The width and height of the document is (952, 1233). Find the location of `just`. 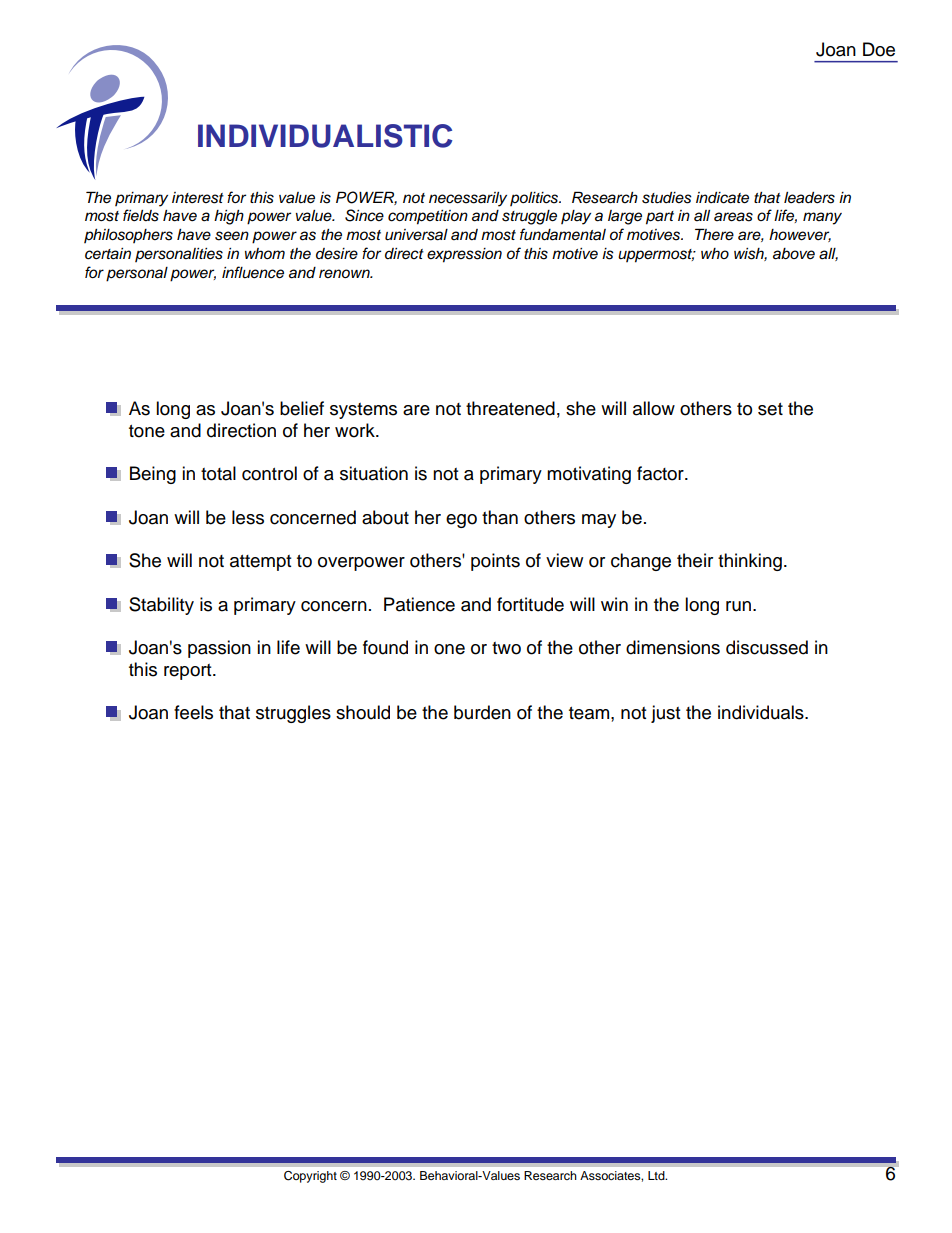

just is located at coordinates (665, 714).
